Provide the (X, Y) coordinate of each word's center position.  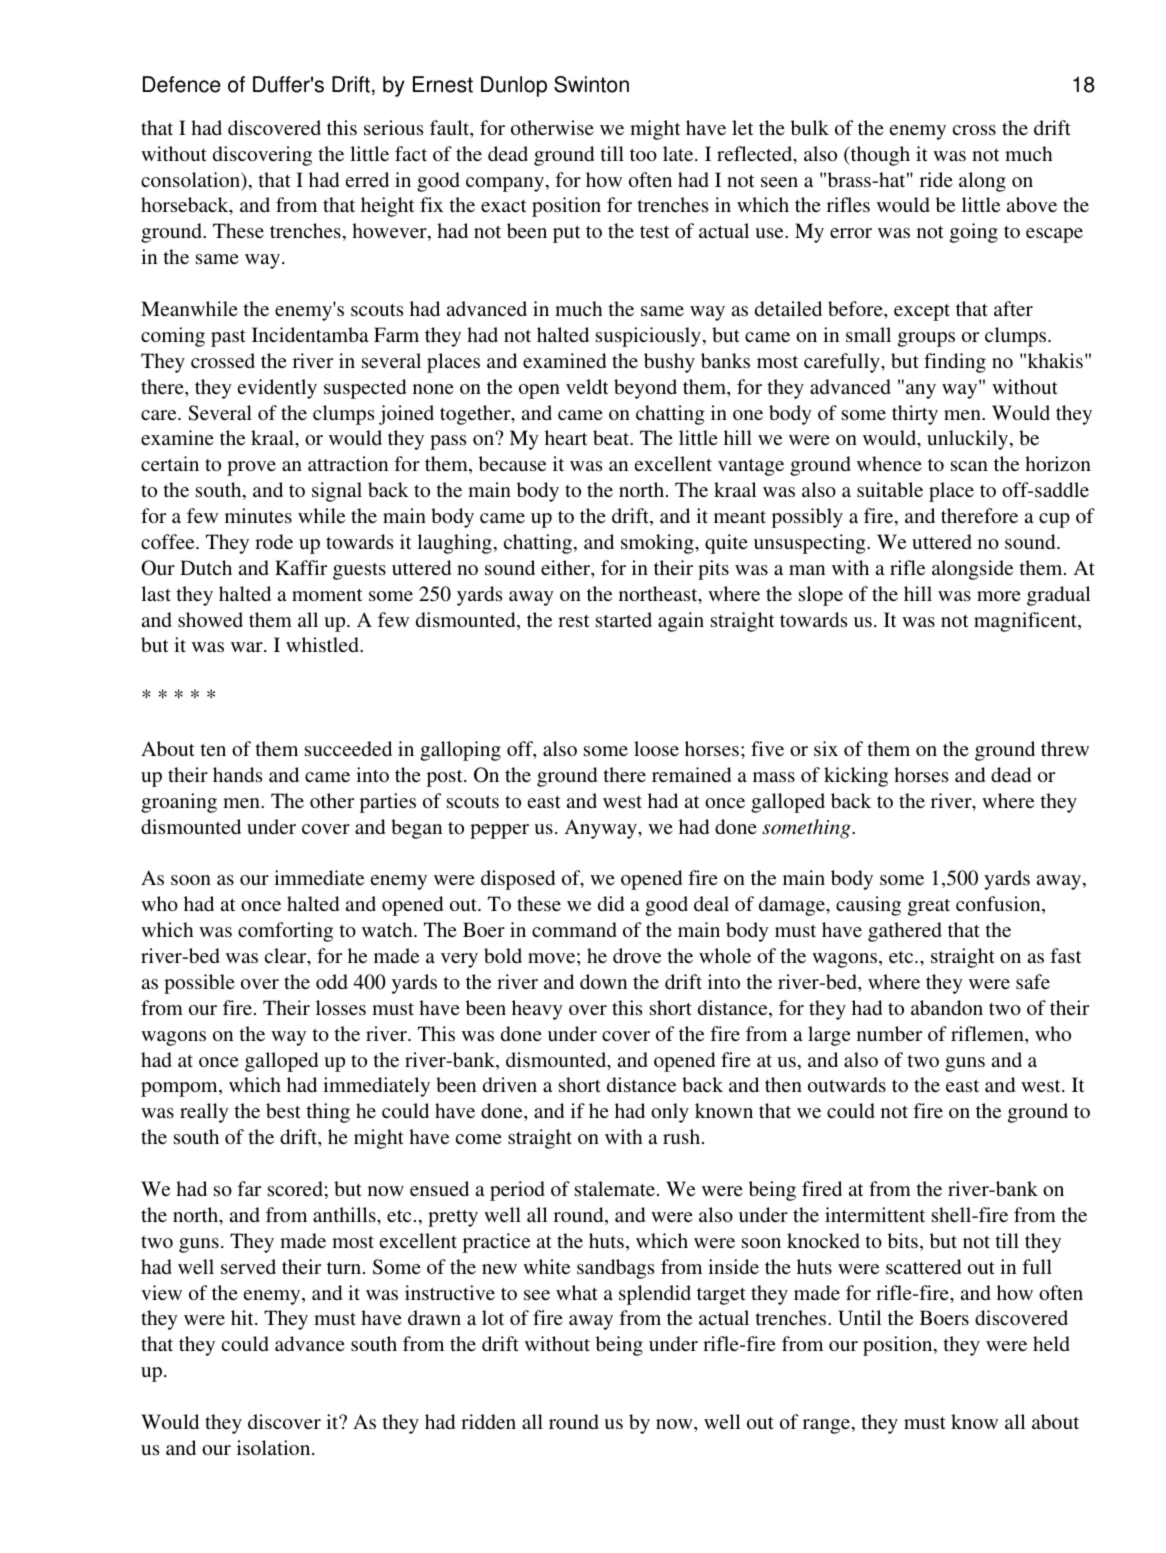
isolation (275, 1447)
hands (237, 774)
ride (936, 179)
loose (656, 748)
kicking (856, 777)
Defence (182, 84)
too (643, 155)
